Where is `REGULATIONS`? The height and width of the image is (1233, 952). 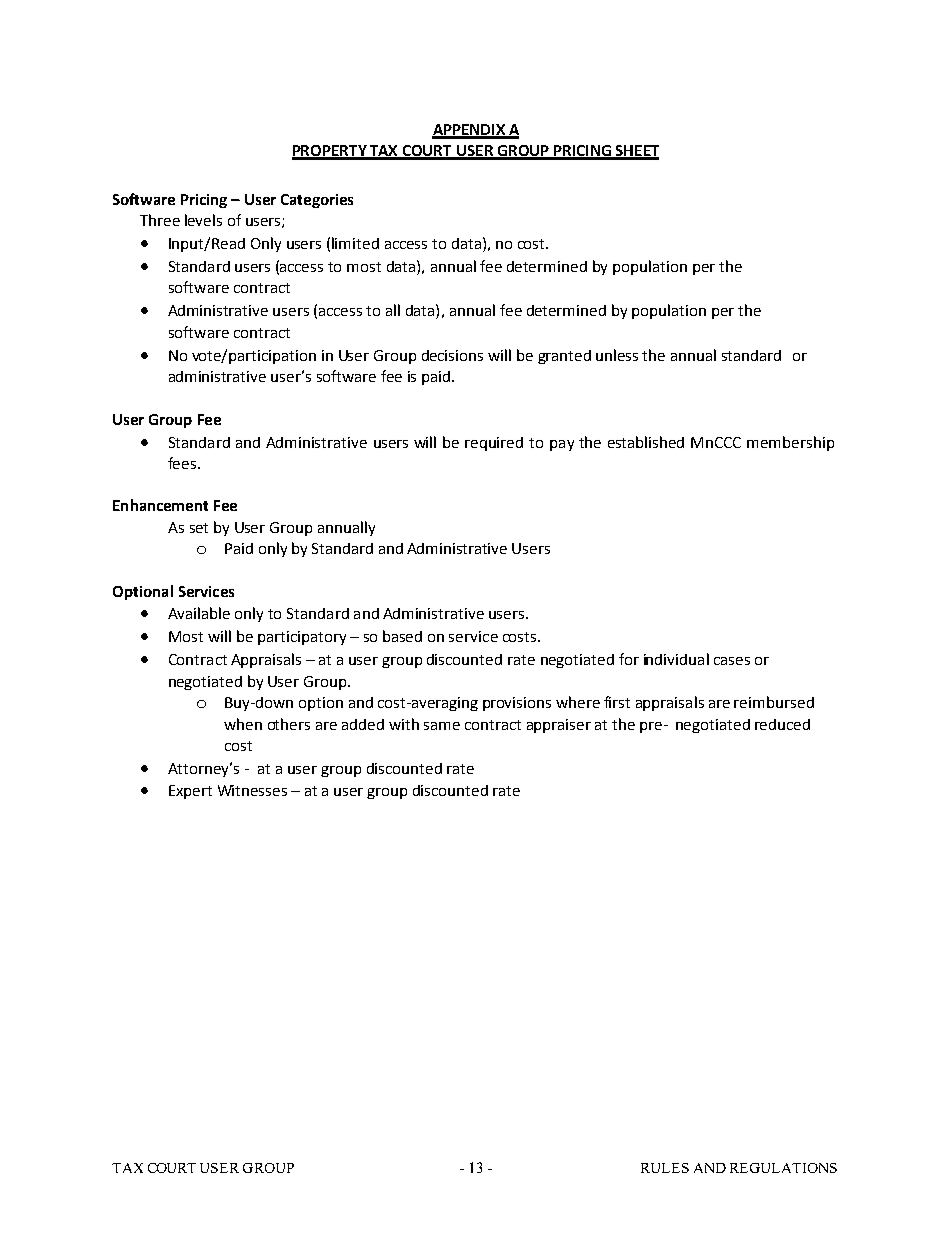
REGULATIONS is located at coordinates (783, 1168).
